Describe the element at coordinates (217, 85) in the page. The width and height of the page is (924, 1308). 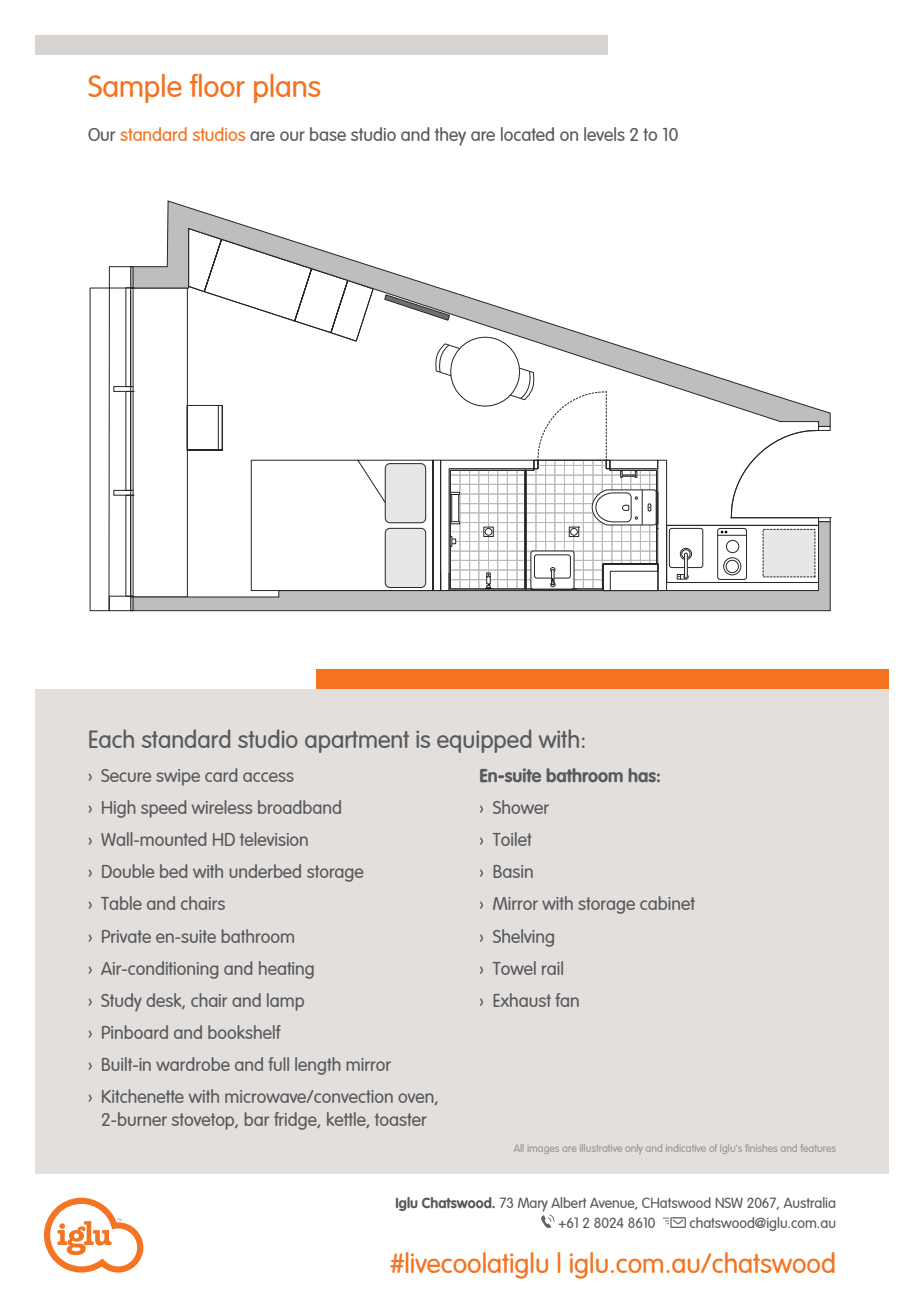
I see `floor` at that location.
